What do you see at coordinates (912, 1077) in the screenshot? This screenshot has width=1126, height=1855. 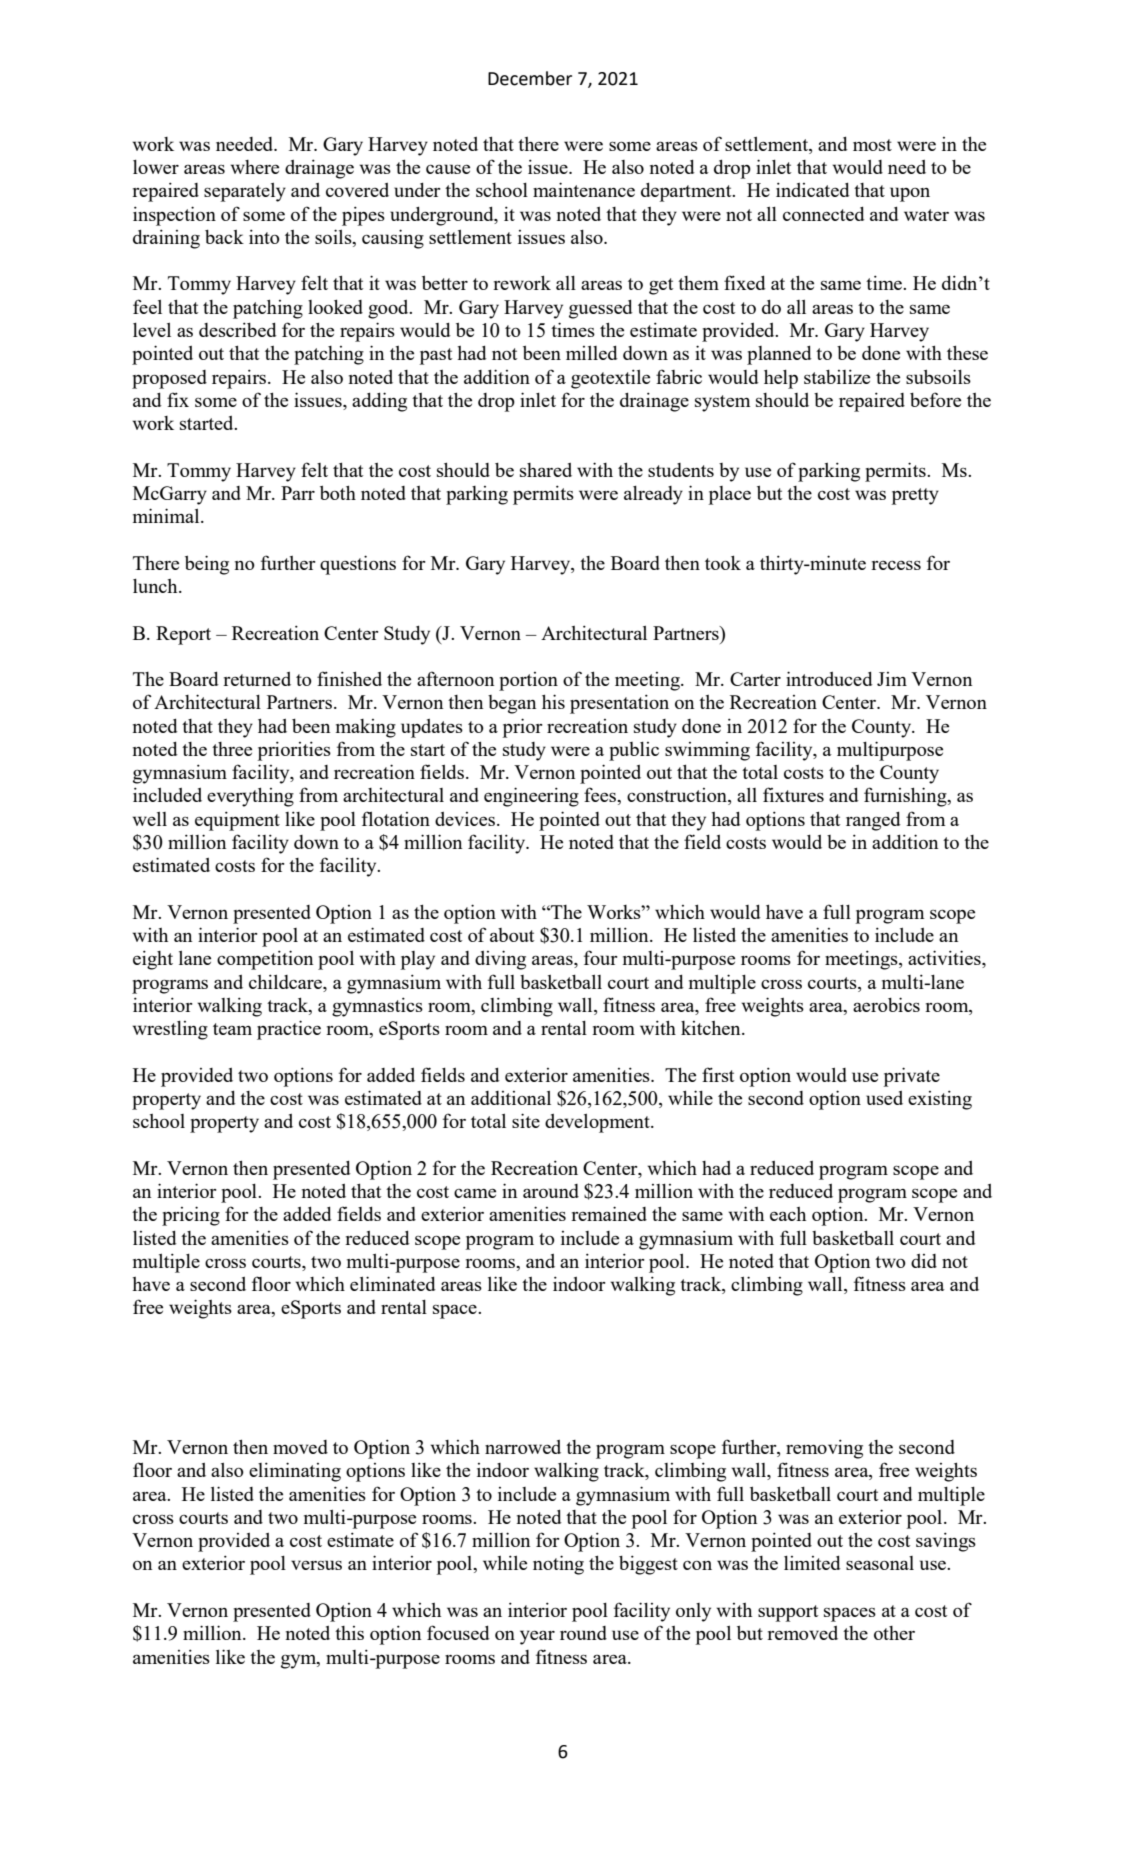 I see `private` at bounding box center [912, 1077].
